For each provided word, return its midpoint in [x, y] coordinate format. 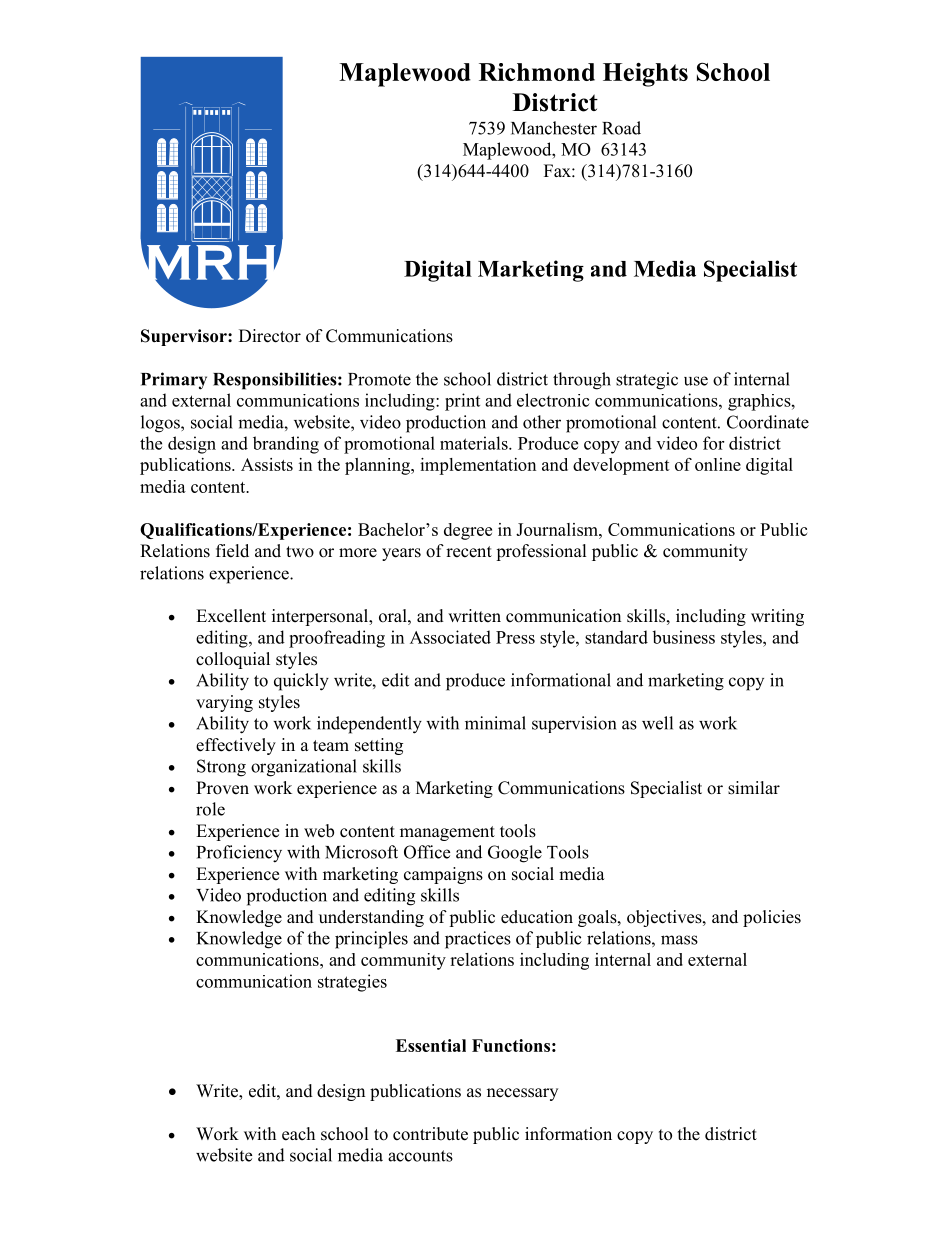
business [683, 637]
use [696, 381]
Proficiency [239, 854]
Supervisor [185, 337]
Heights [645, 75]
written [474, 616]
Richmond [537, 72]
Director [270, 336]
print [462, 402]
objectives [665, 918]
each [298, 1134]
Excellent [231, 616]
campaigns [443, 875]
